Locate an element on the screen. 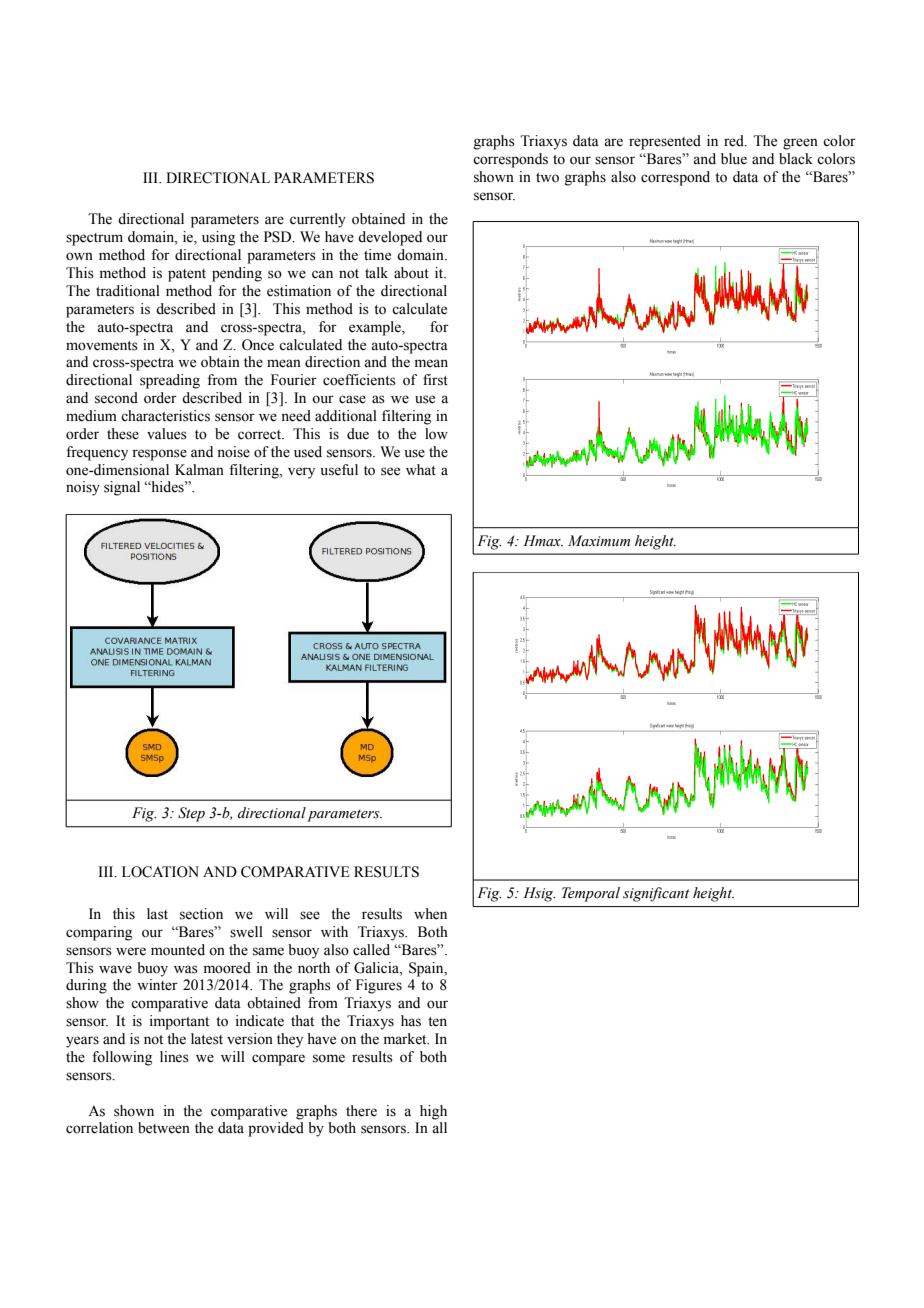 The image size is (924, 1308). Maximum is located at coordinates (599, 540).
